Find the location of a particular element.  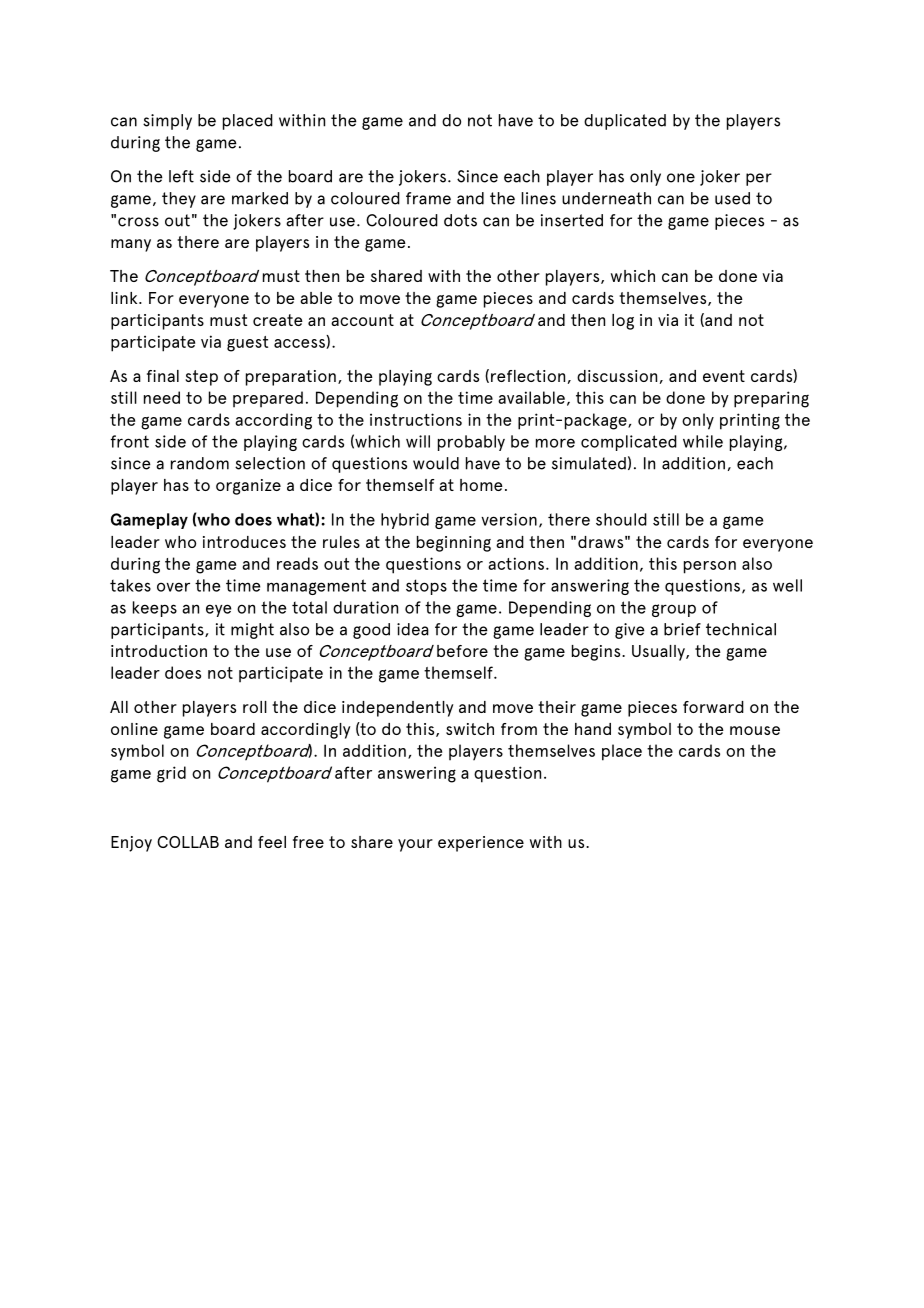

guest is located at coordinates (247, 344).
